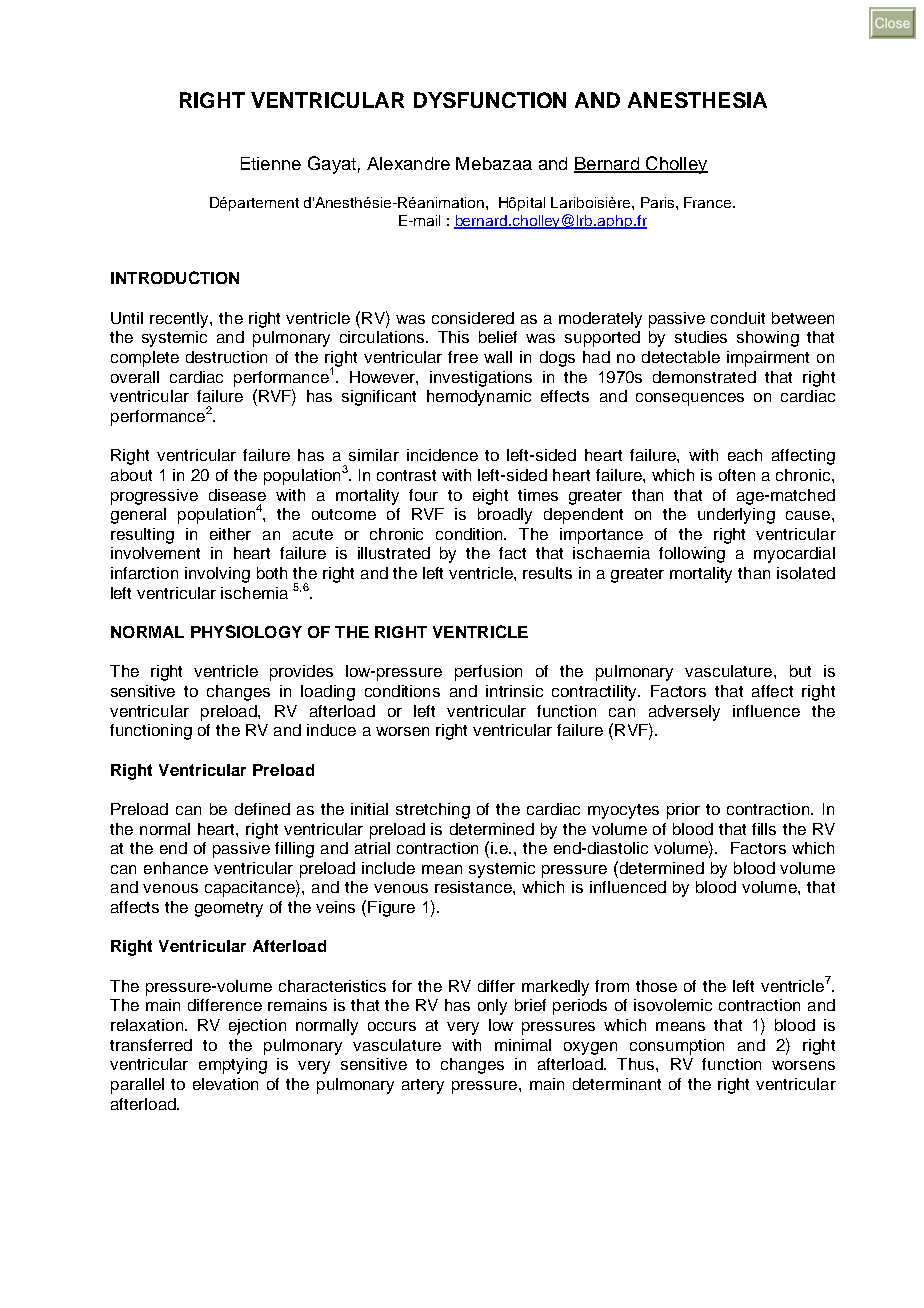 The image size is (924, 1308). Describe the element at coordinates (408, 163) in the document. I see `Alexandre` at that location.
